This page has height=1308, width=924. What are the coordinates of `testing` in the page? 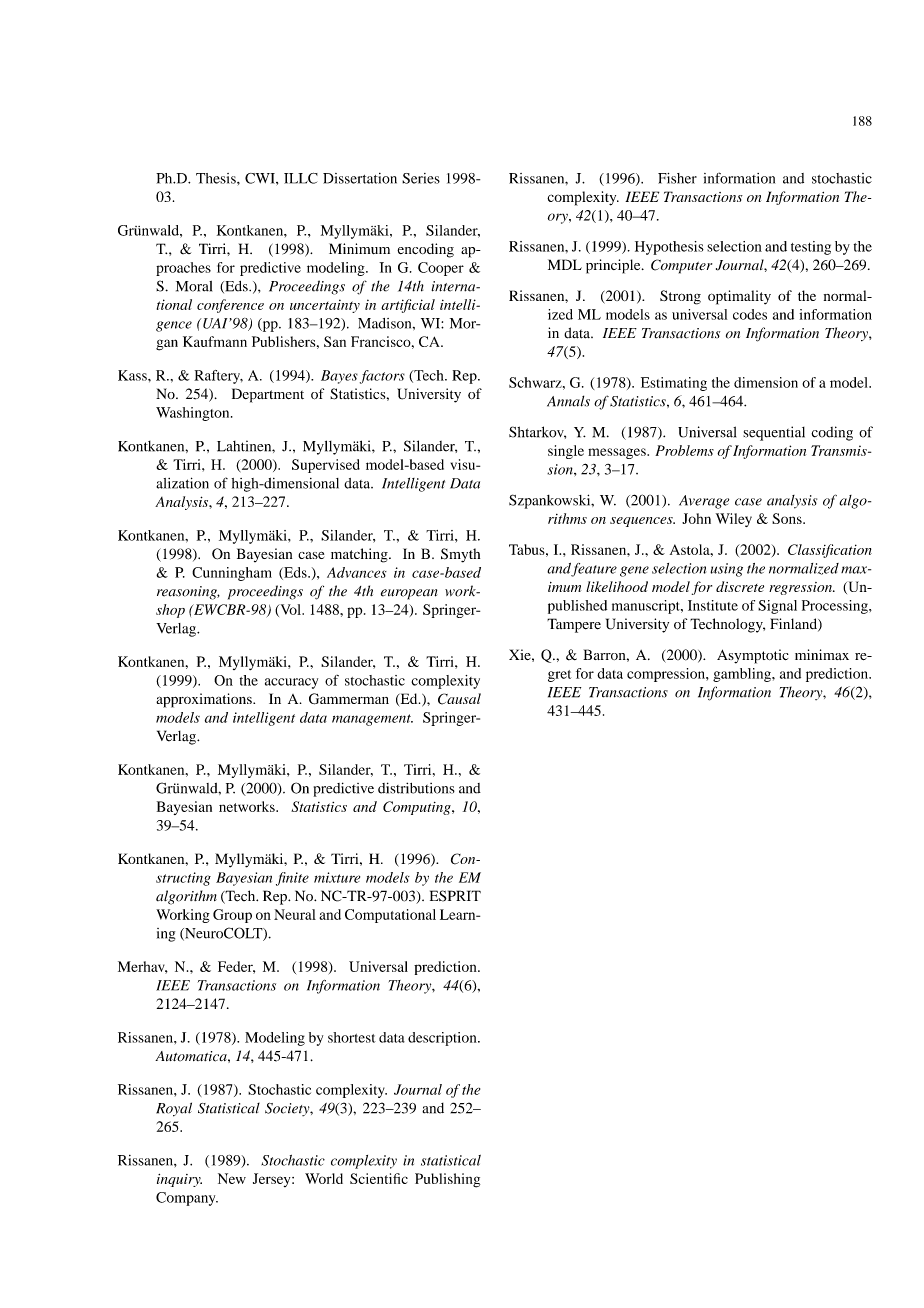 It's located at (811, 248).
